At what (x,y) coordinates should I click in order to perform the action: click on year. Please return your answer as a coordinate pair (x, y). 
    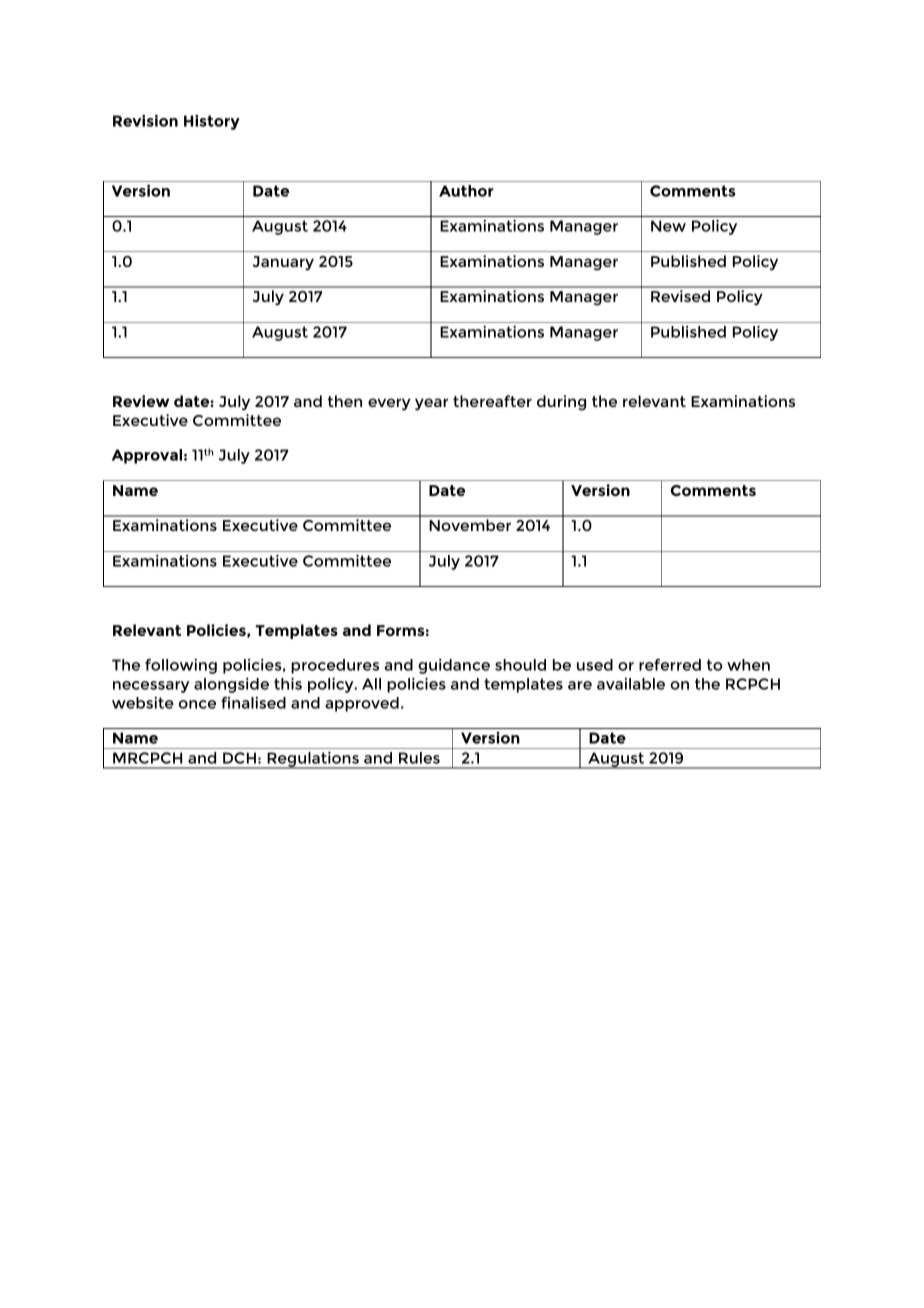
    Looking at the image, I should click on (431, 404).
